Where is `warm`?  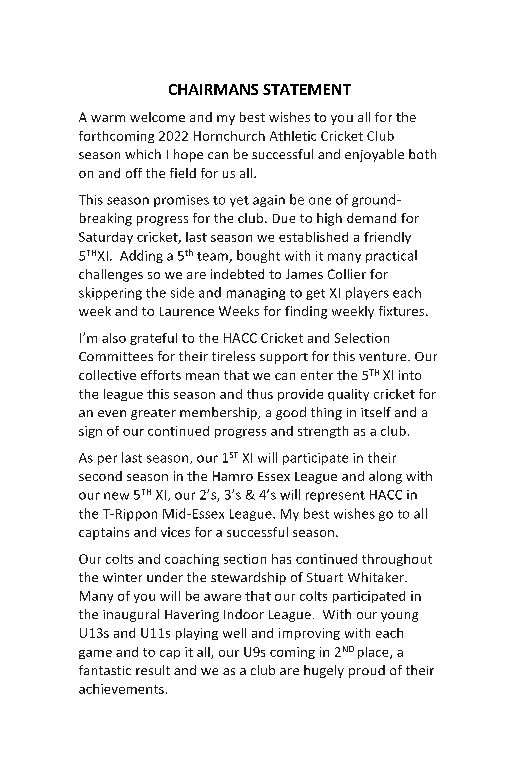 warm is located at coordinates (108, 118).
